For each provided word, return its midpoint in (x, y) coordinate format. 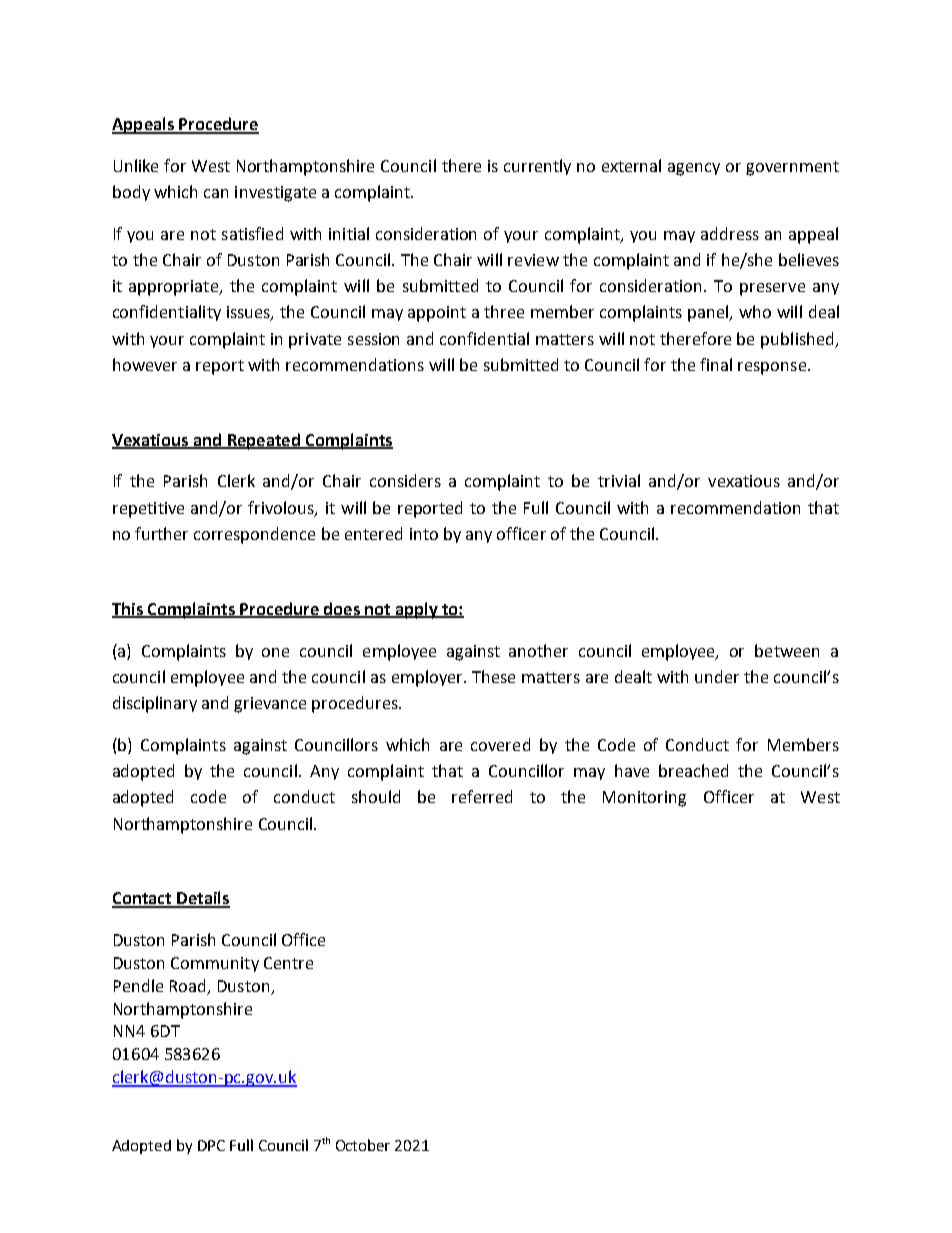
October (363, 1145)
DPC (211, 1145)
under (717, 676)
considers (405, 480)
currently (537, 167)
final (716, 364)
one (275, 652)
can (216, 193)
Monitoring (644, 799)
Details (202, 899)
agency (694, 169)
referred (482, 796)
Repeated (263, 441)
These (493, 676)
